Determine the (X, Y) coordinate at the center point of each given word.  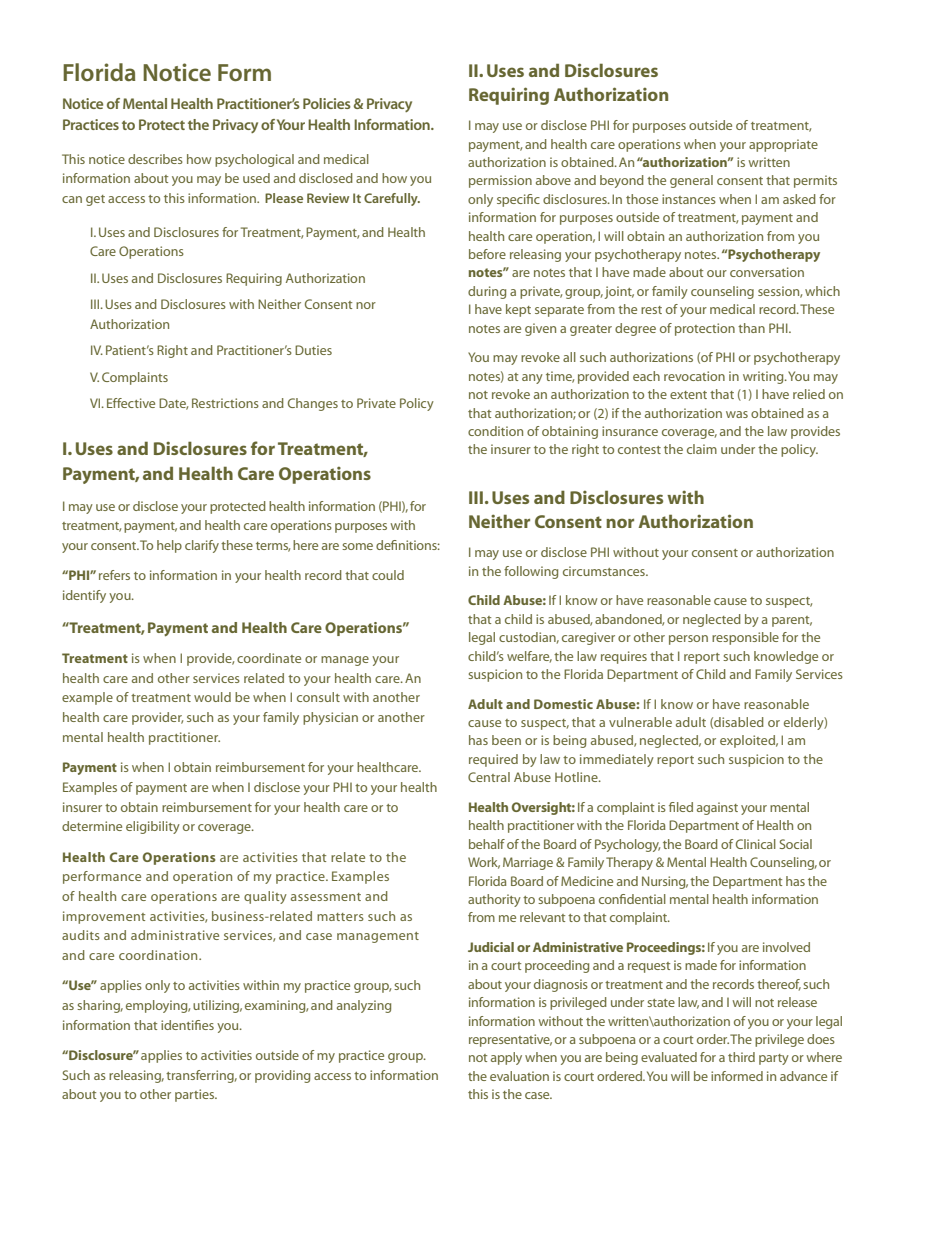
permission (500, 181)
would (212, 697)
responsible (745, 638)
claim (702, 449)
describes (155, 159)
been (506, 740)
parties (195, 1095)
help (169, 546)
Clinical (756, 844)
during (487, 292)
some (357, 546)
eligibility (153, 827)
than (751, 328)
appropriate (783, 145)
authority (494, 900)
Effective (131, 403)
